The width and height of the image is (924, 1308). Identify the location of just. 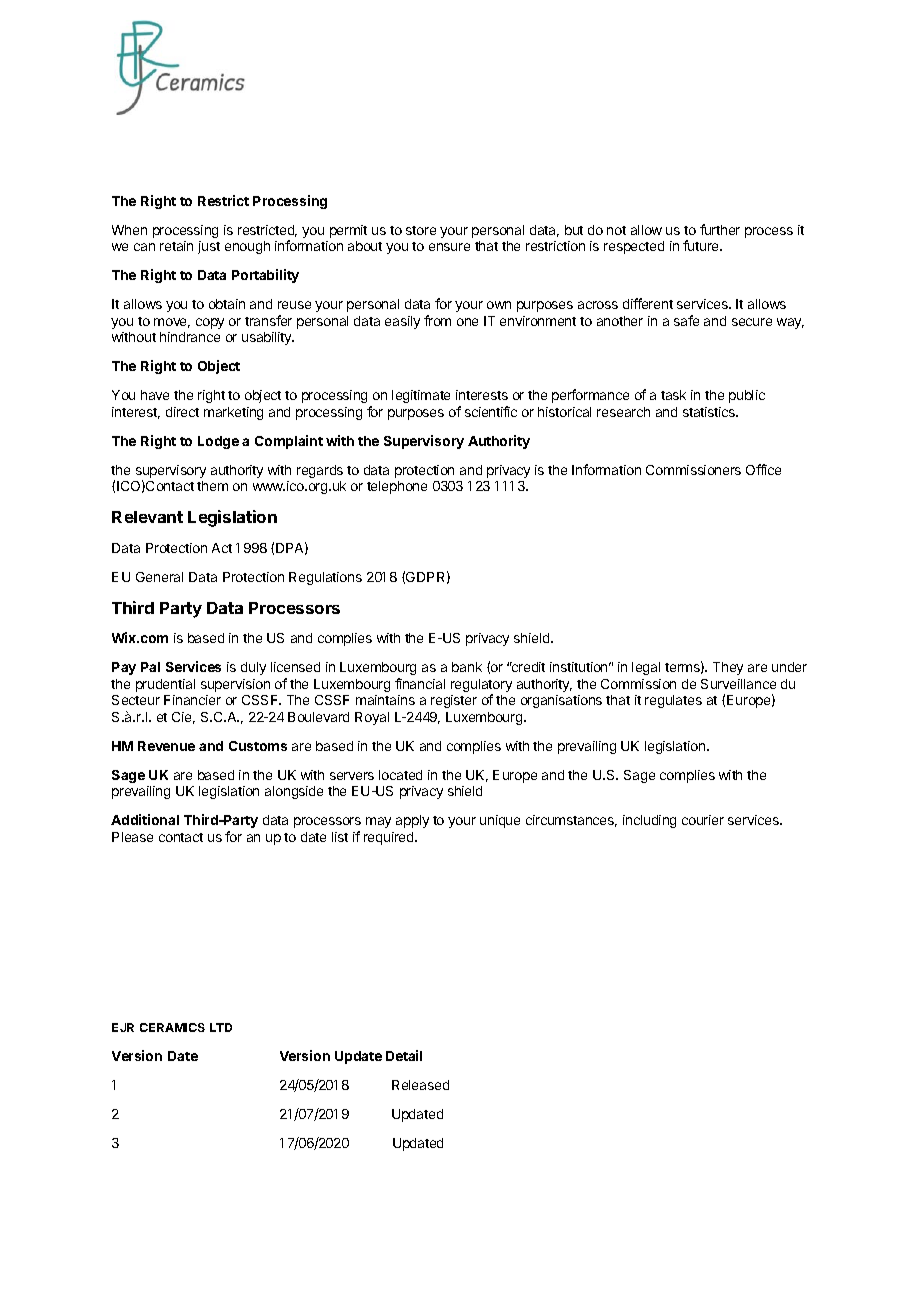
(209, 247).
